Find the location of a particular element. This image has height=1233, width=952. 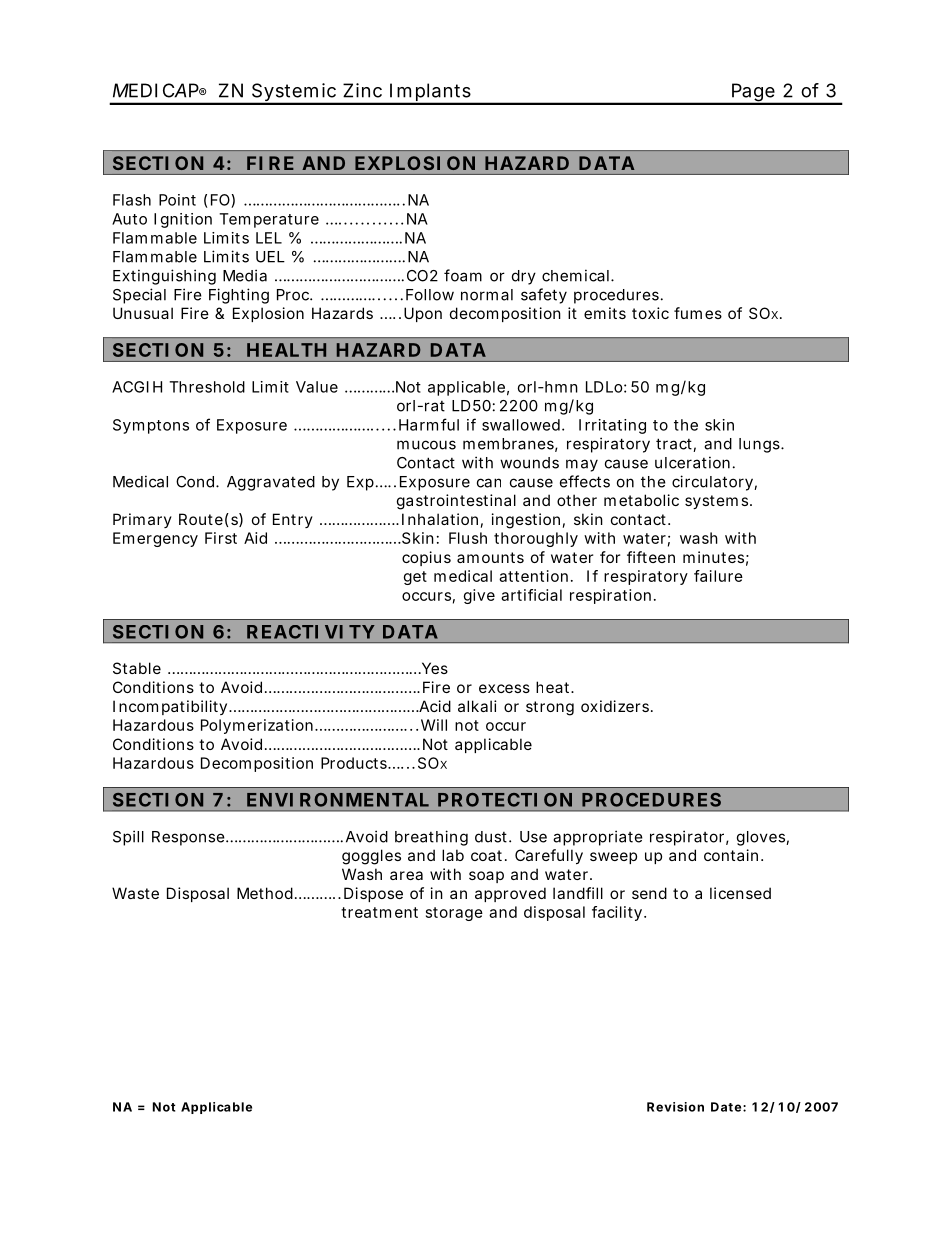

Ignition is located at coordinates (183, 220).
